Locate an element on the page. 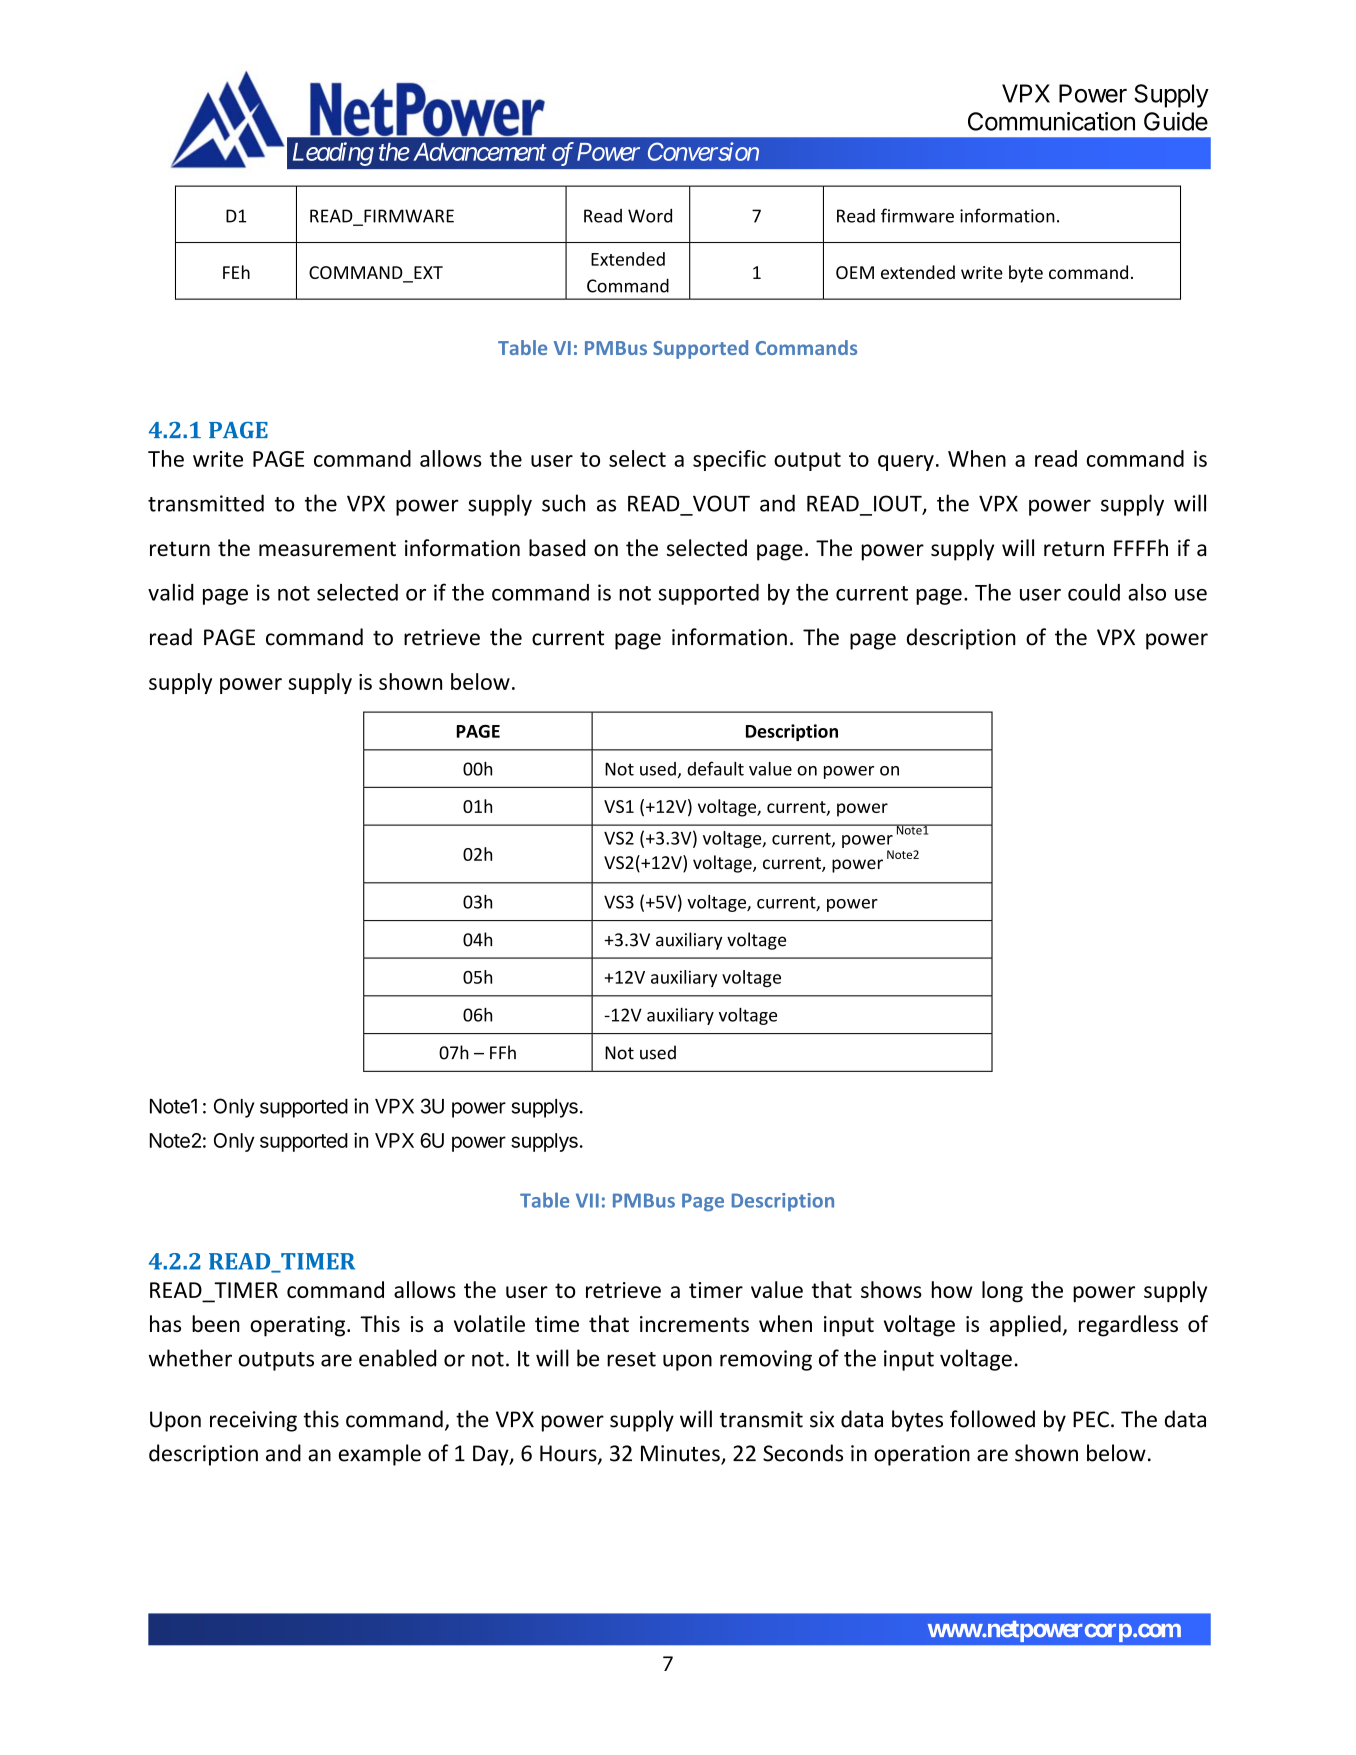 The image size is (1356, 1755). valid is located at coordinates (171, 592).
